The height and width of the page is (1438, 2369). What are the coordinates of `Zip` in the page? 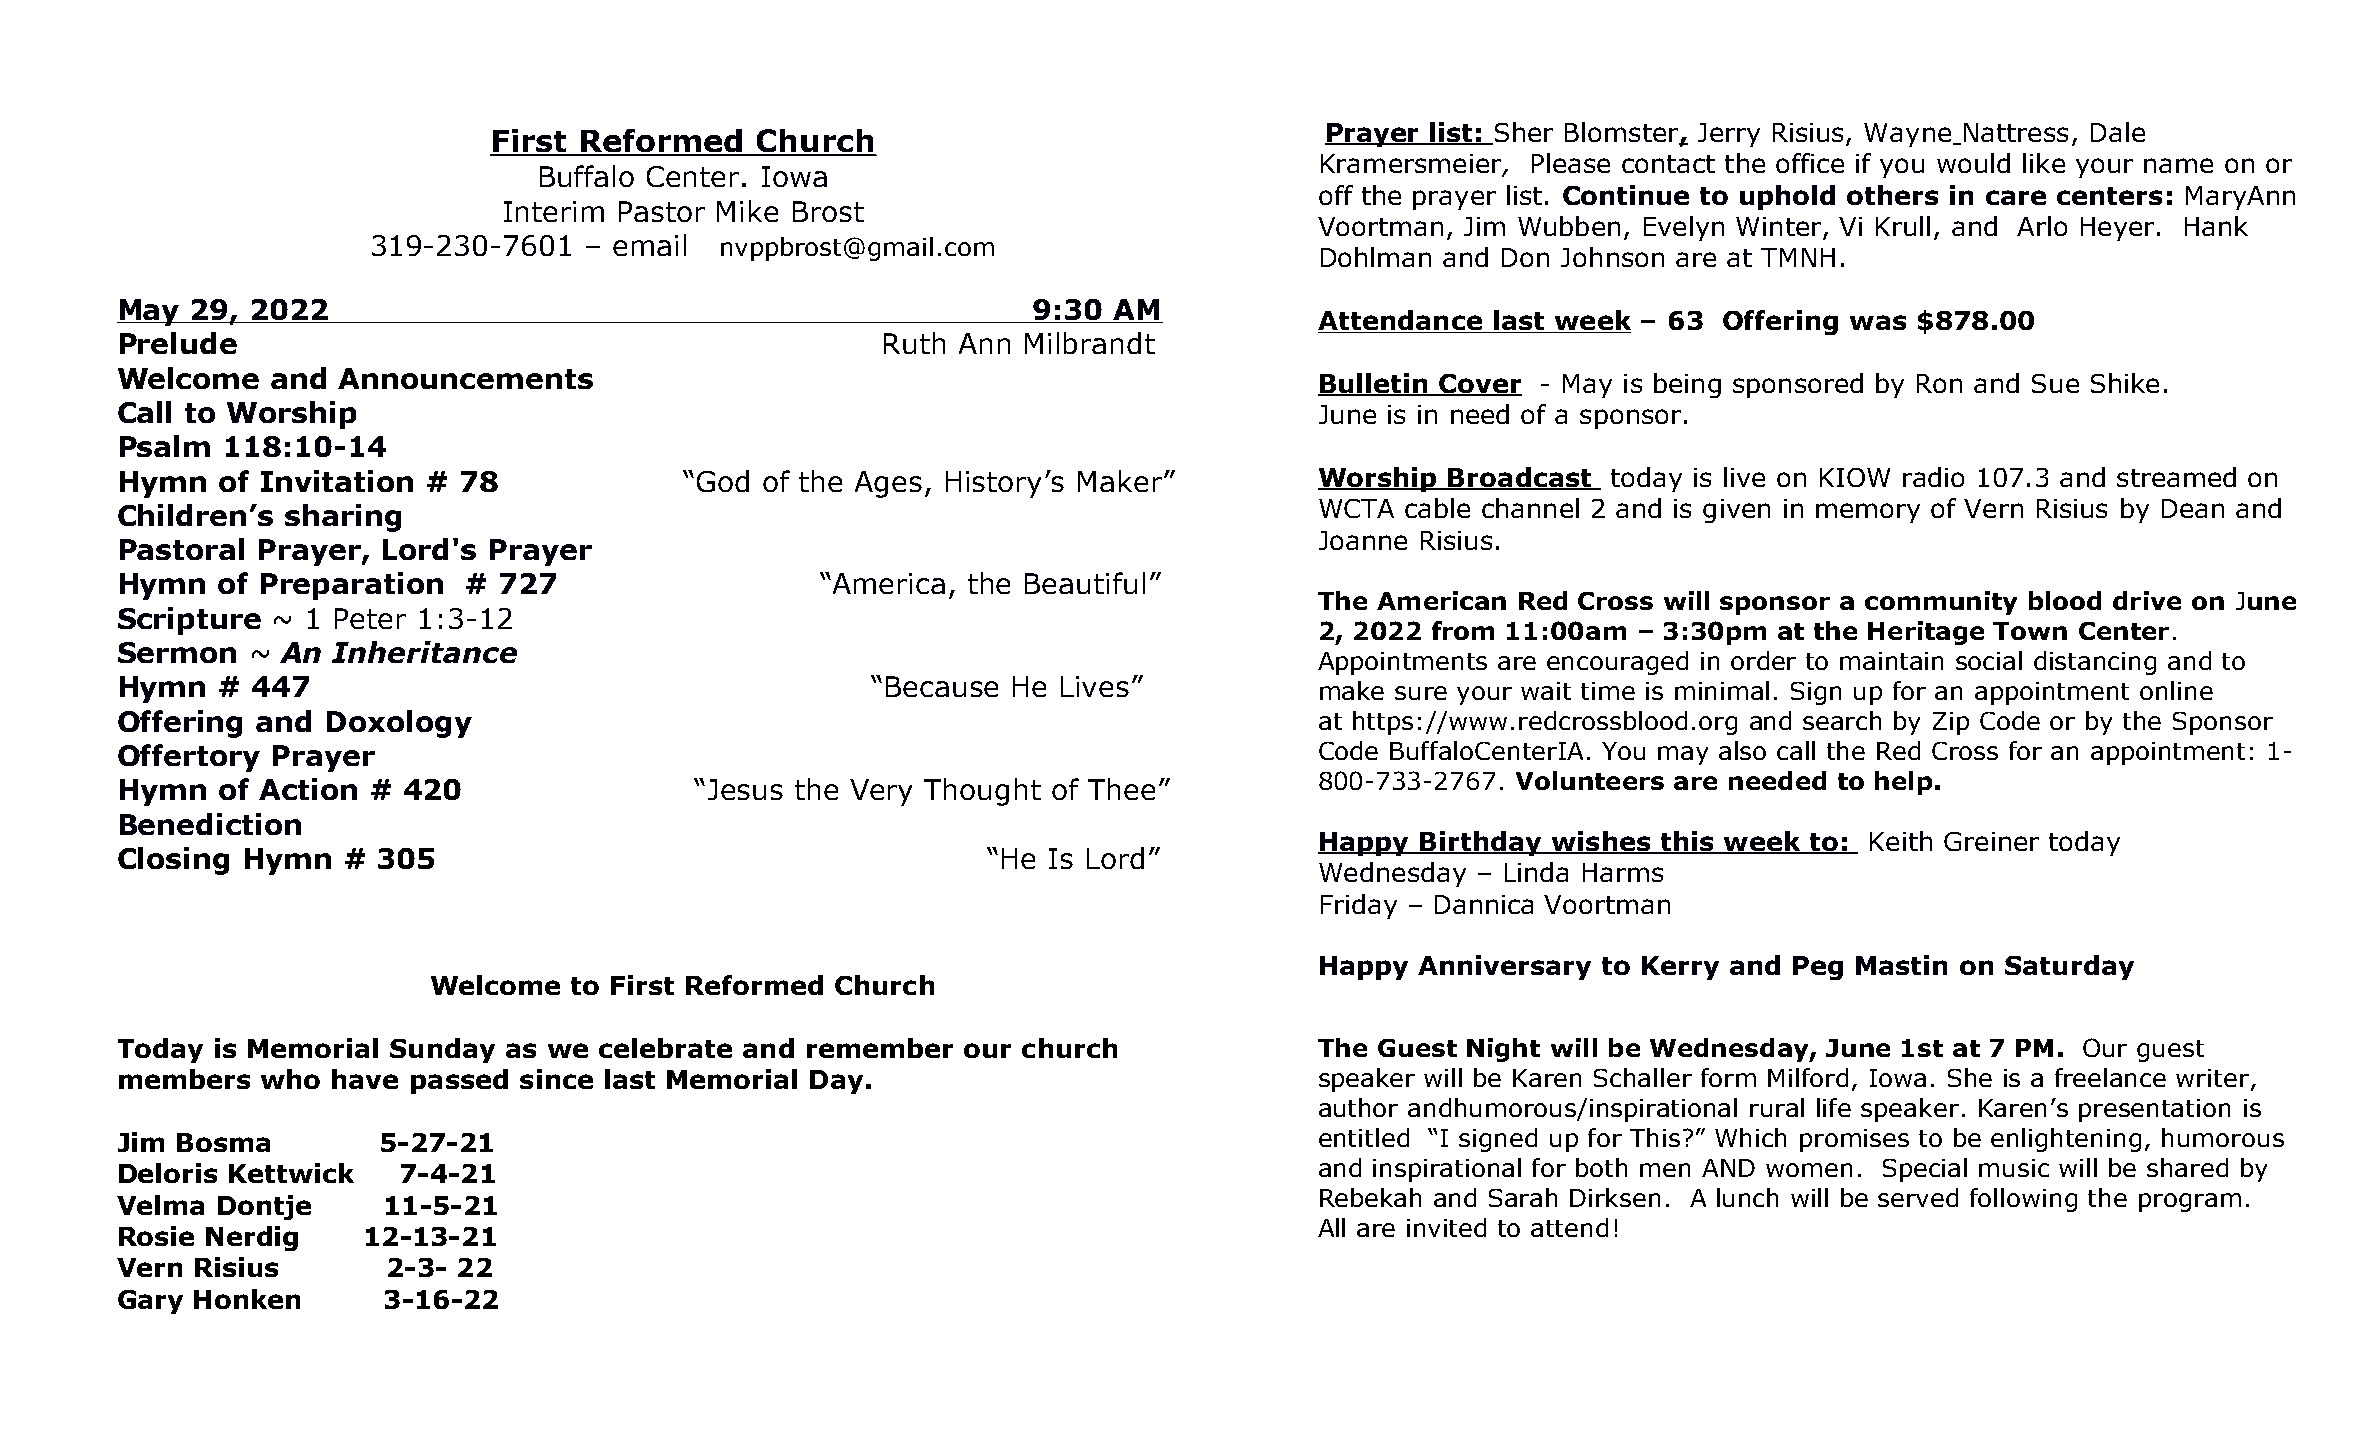 It's located at (1951, 723).
